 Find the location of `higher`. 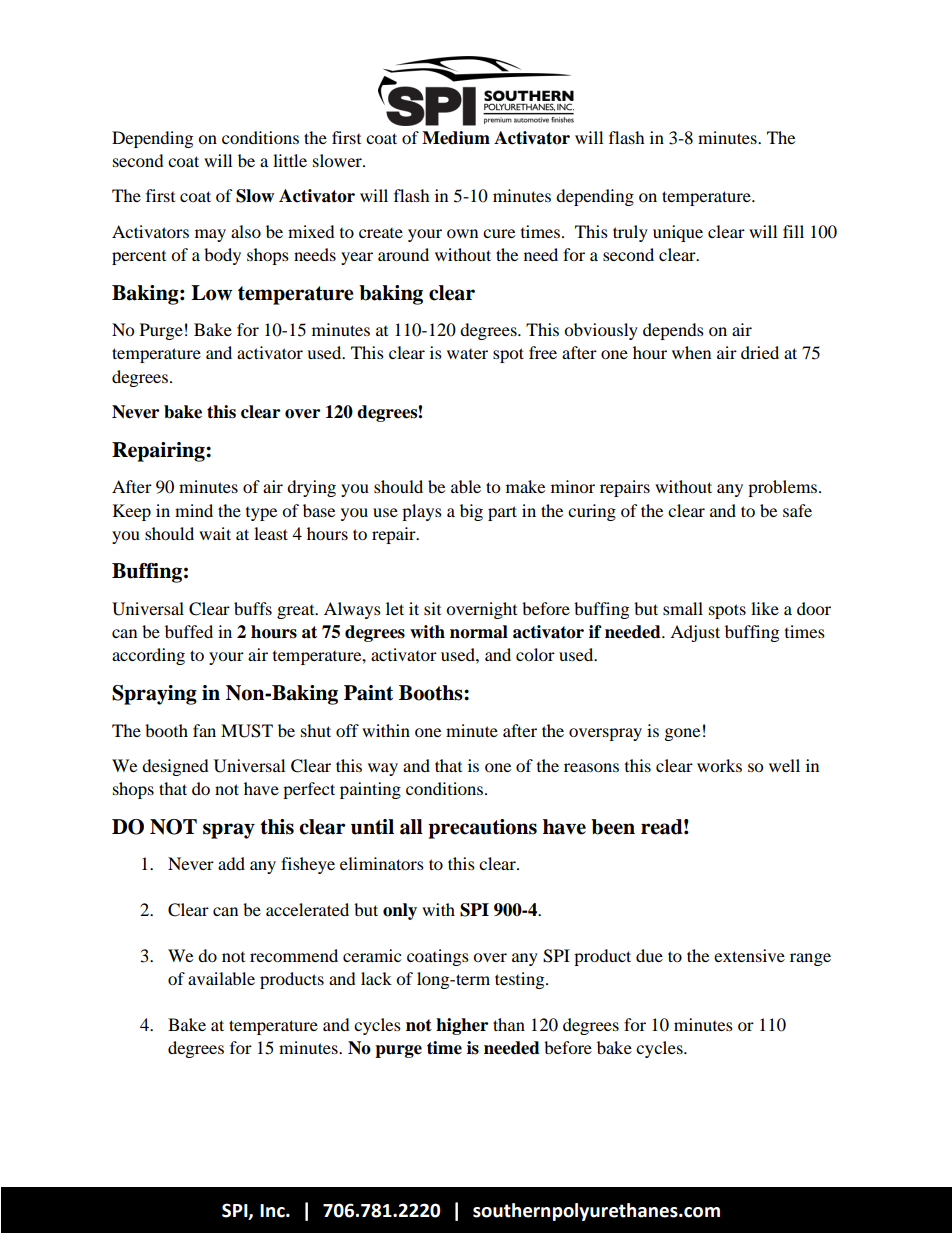

higher is located at coordinates (462, 1026).
